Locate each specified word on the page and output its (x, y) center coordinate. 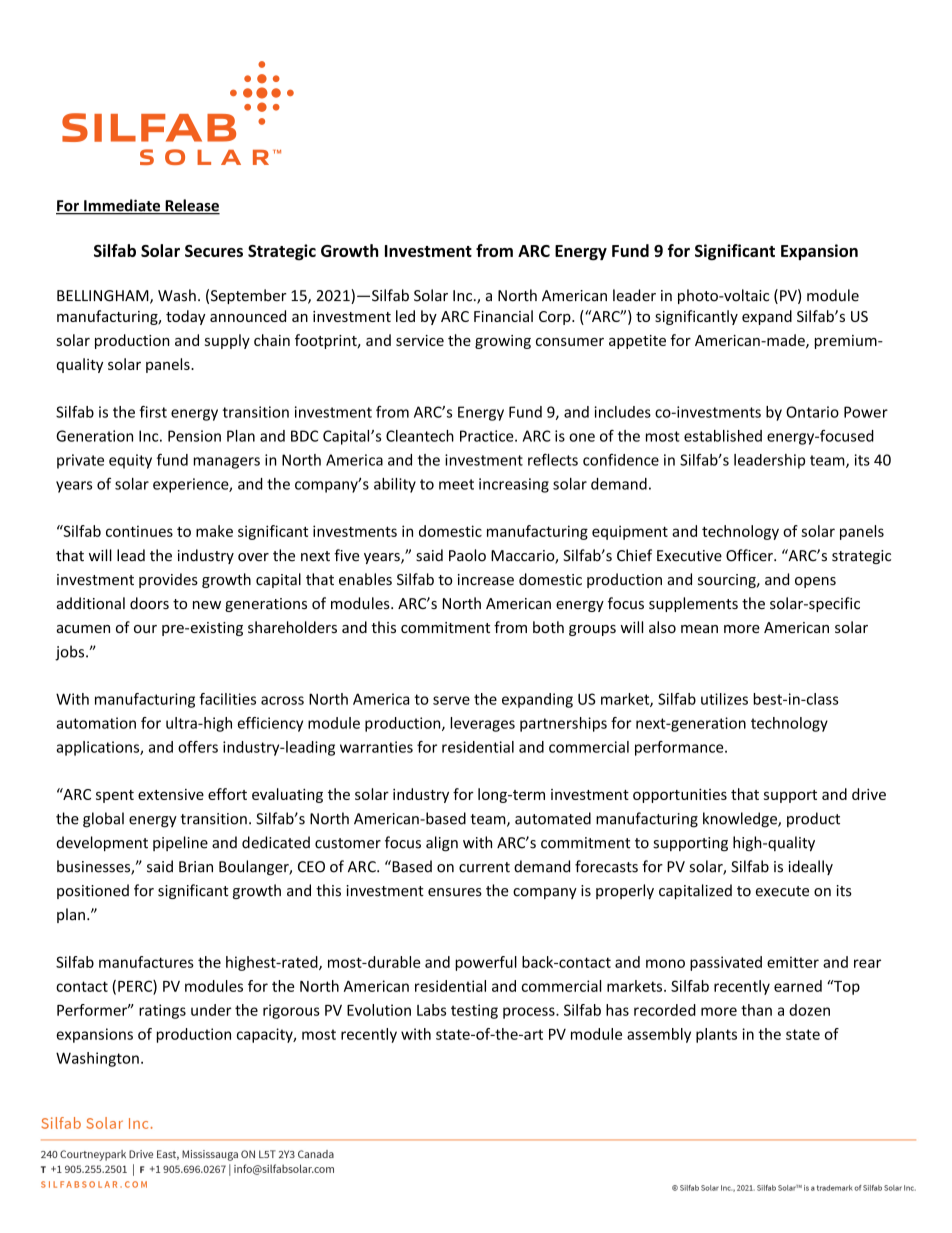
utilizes (724, 699)
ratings (162, 1011)
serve (451, 700)
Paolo (467, 555)
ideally (811, 867)
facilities (227, 699)
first (153, 412)
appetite (637, 342)
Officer (750, 555)
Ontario (812, 412)
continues (139, 531)
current (484, 867)
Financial (503, 316)
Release (191, 206)
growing (503, 342)
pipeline (180, 843)
